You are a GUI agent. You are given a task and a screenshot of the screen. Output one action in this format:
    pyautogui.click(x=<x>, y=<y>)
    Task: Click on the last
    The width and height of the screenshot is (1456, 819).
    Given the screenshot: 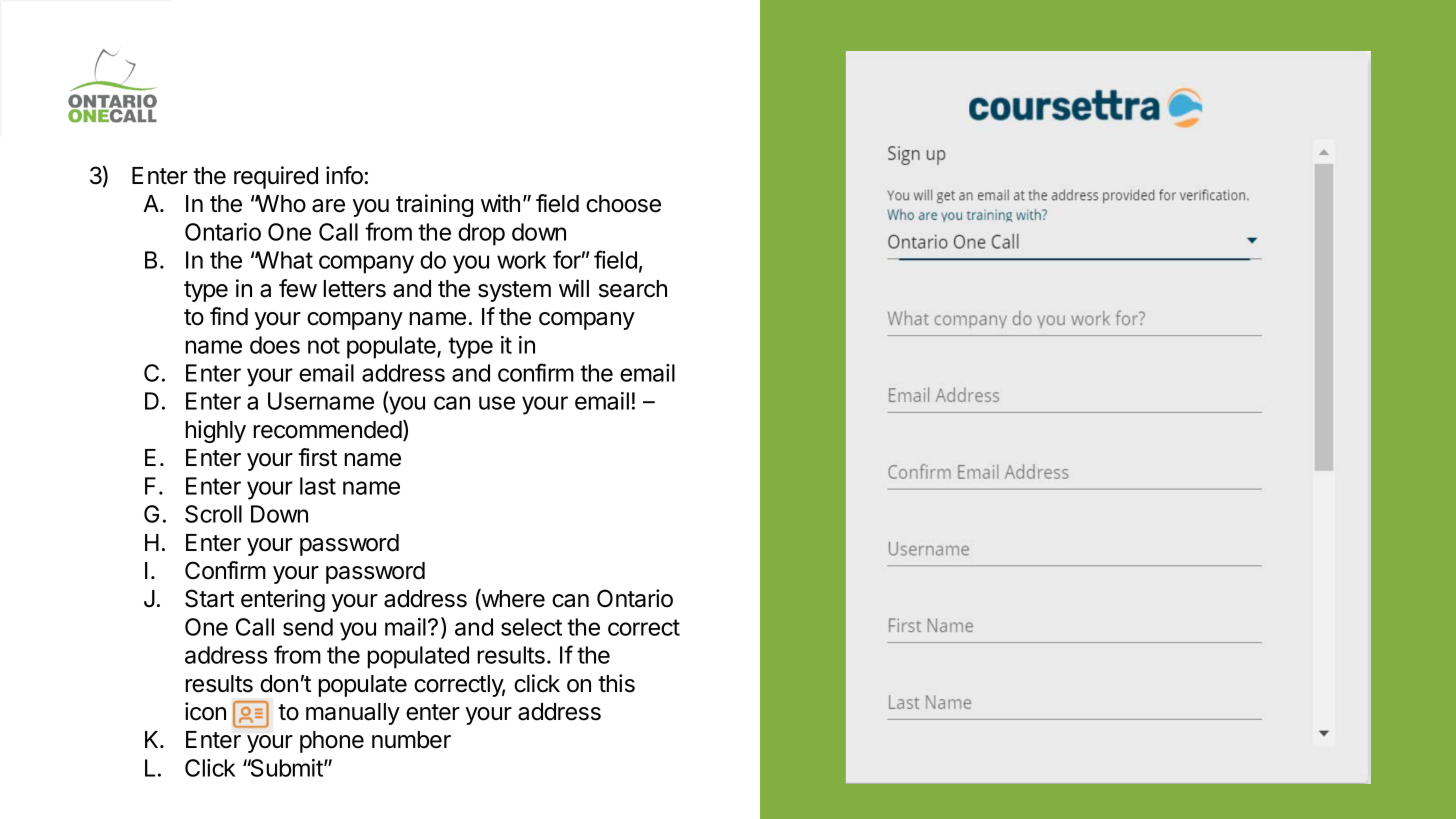 What is the action you would take?
    pyautogui.click(x=318, y=486)
